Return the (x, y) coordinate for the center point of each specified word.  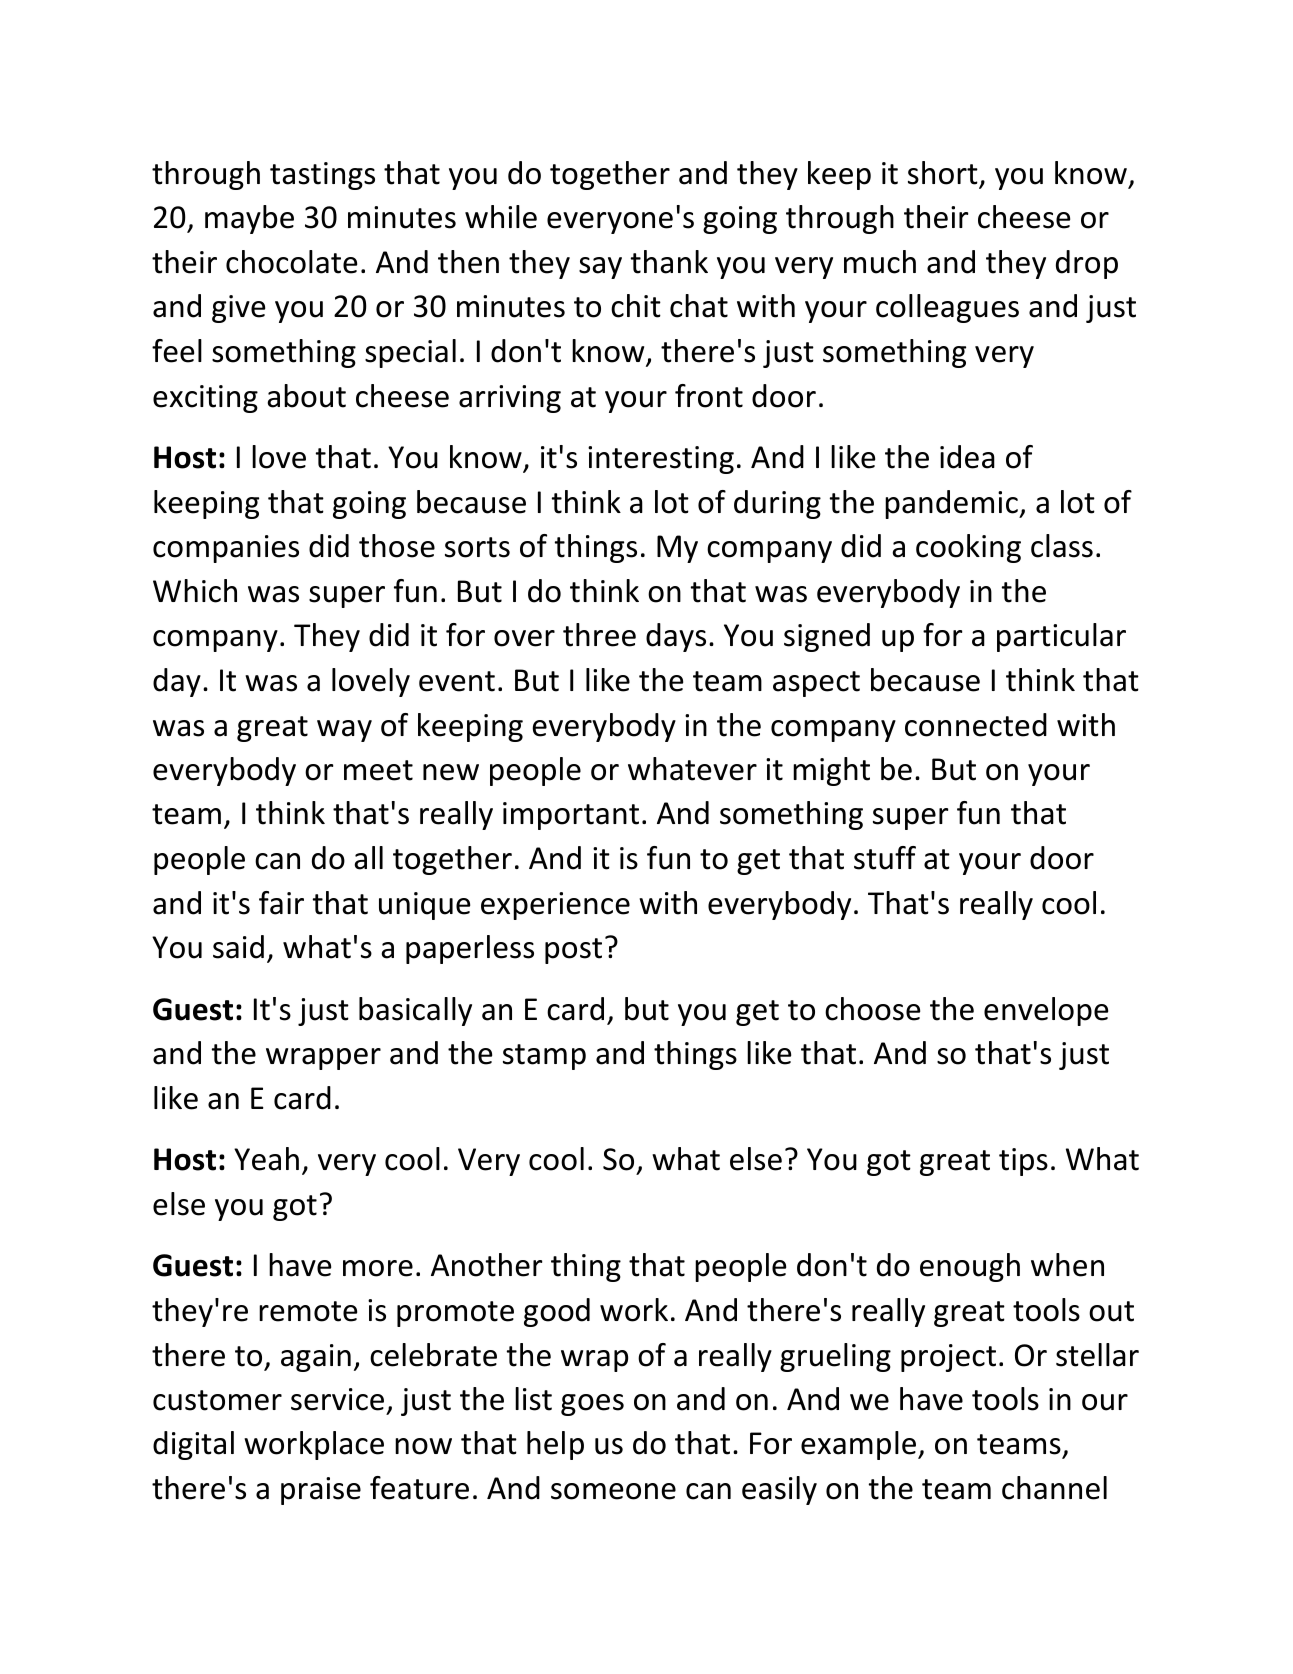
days (676, 637)
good (557, 1312)
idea (967, 457)
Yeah (266, 1159)
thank (669, 262)
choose (872, 1009)
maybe (249, 219)
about (306, 396)
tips (1023, 1162)
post (573, 951)
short (943, 173)
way (344, 731)
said (238, 947)
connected (976, 725)
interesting (661, 460)
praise (321, 1491)
